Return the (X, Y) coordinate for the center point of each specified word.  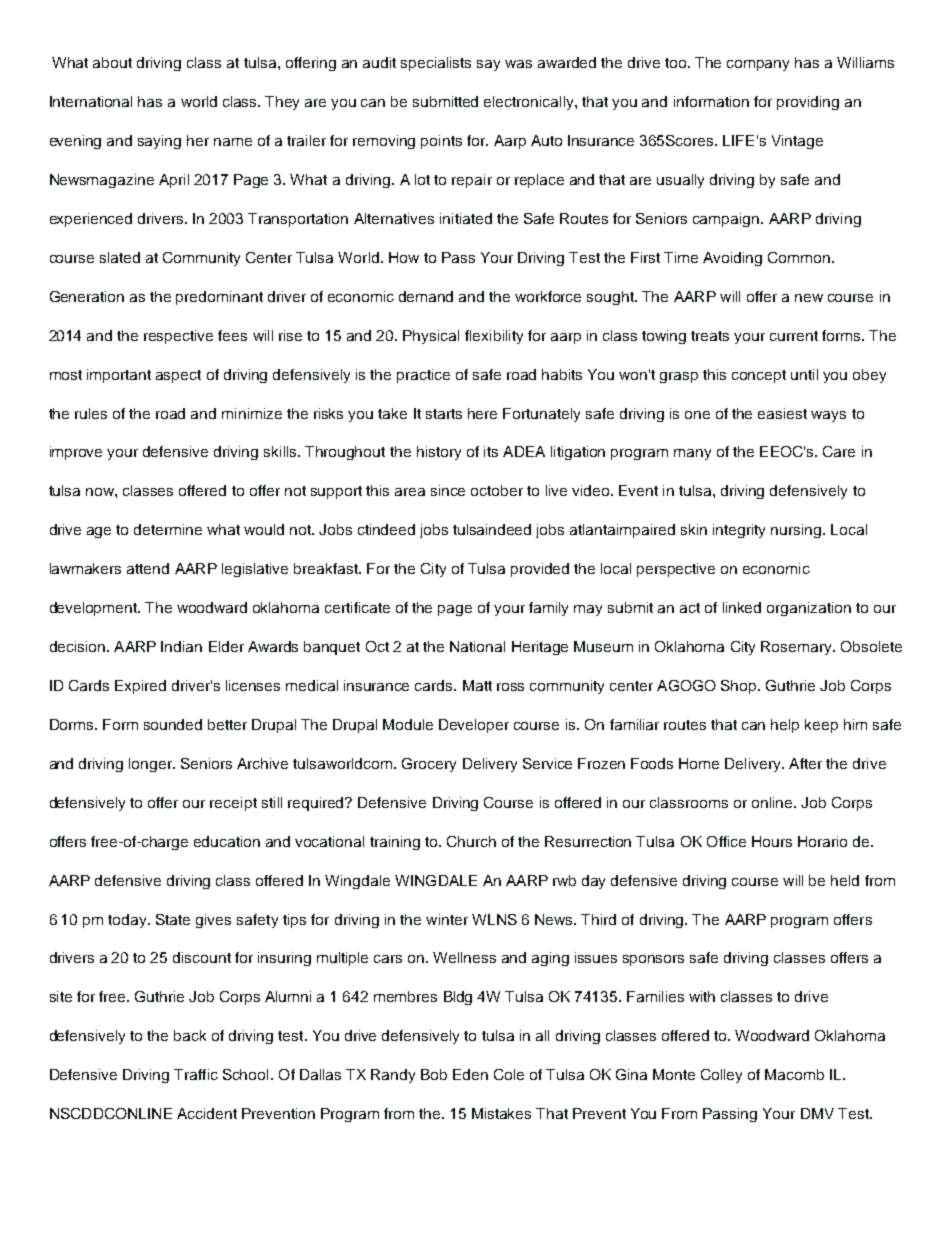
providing (808, 103)
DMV (817, 1113)
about (112, 62)
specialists (436, 64)
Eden (470, 1074)
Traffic (196, 1074)
